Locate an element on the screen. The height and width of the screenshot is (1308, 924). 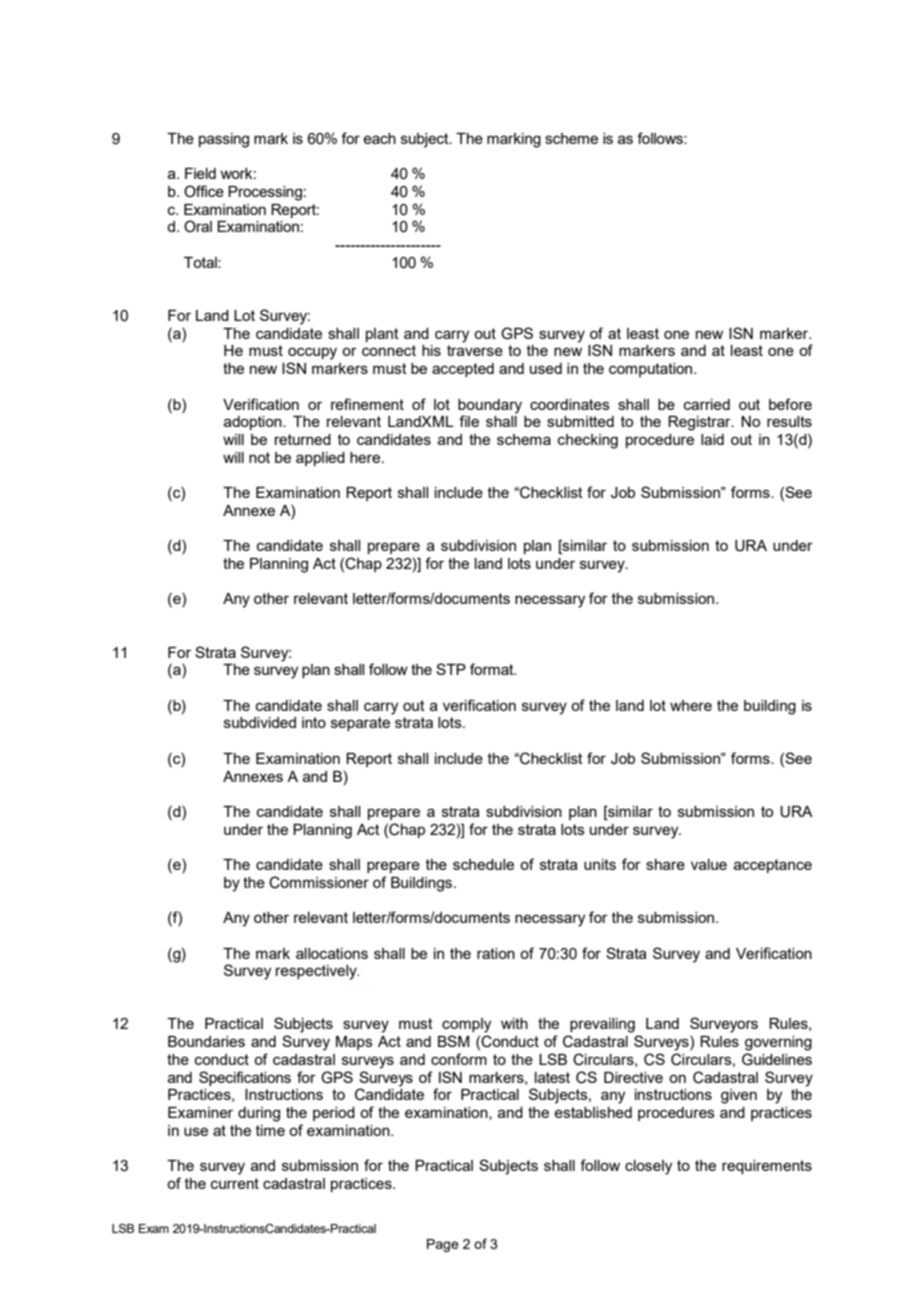
value is located at coordinates (709, 864).
